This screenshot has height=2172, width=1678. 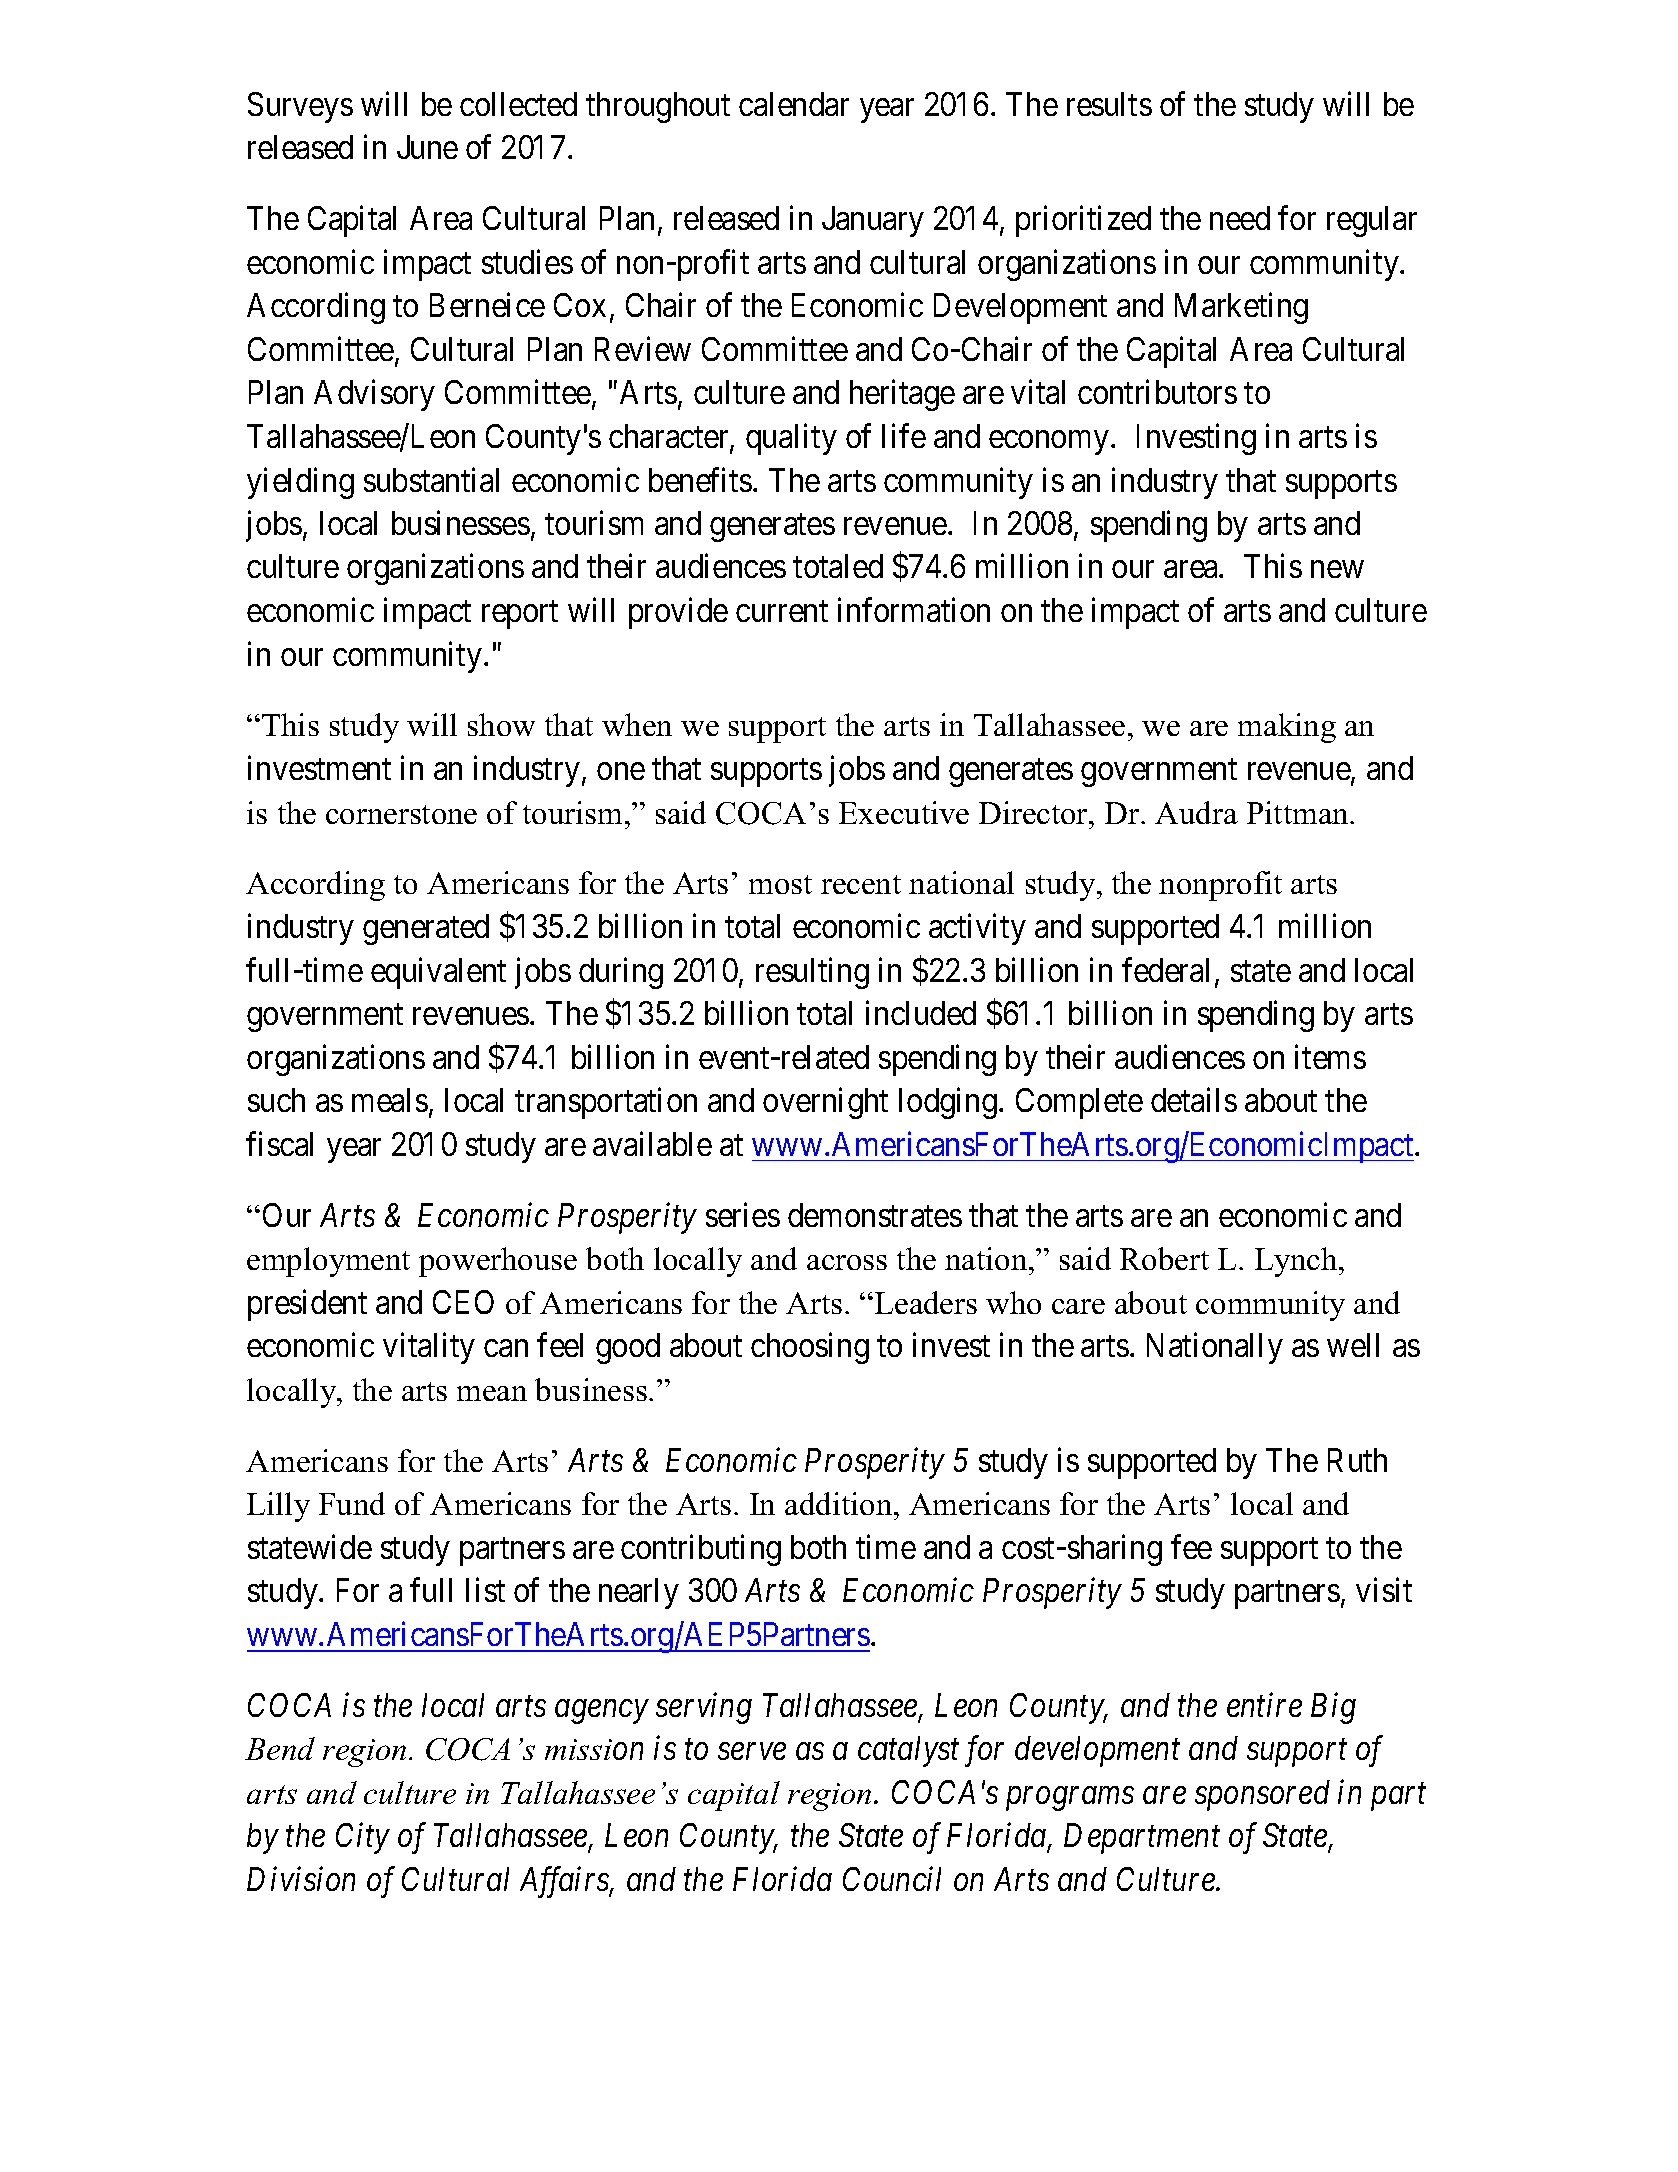 What do you see at coordinates (873, 221) in the screenshot?
I see `January` at bounding box center [873, 221].
